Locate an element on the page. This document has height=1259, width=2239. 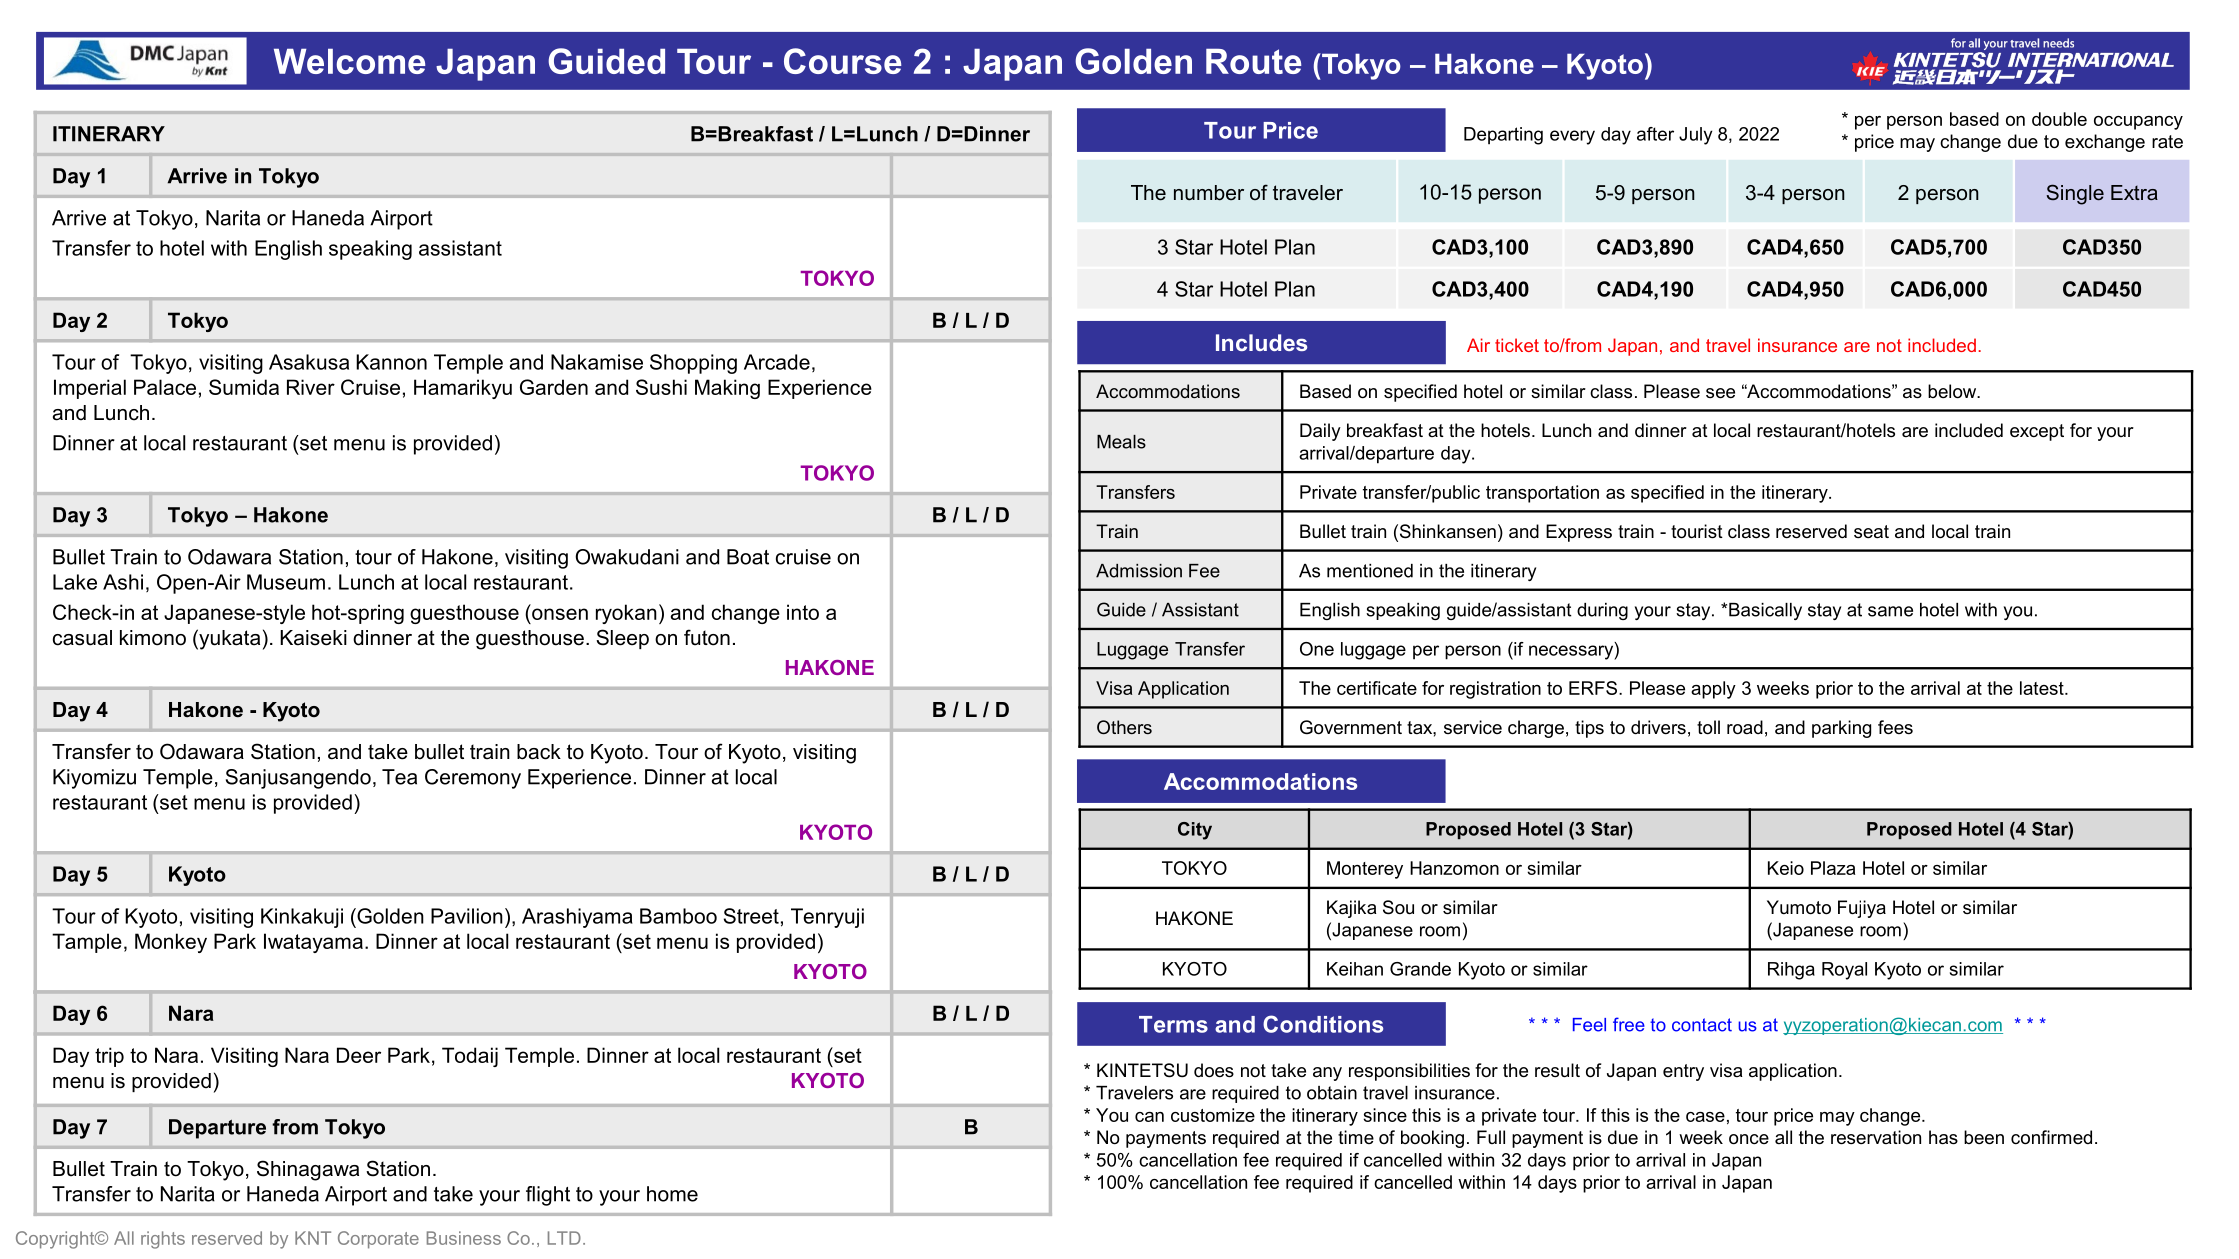
Route is located at coordinates (1253, 61).
